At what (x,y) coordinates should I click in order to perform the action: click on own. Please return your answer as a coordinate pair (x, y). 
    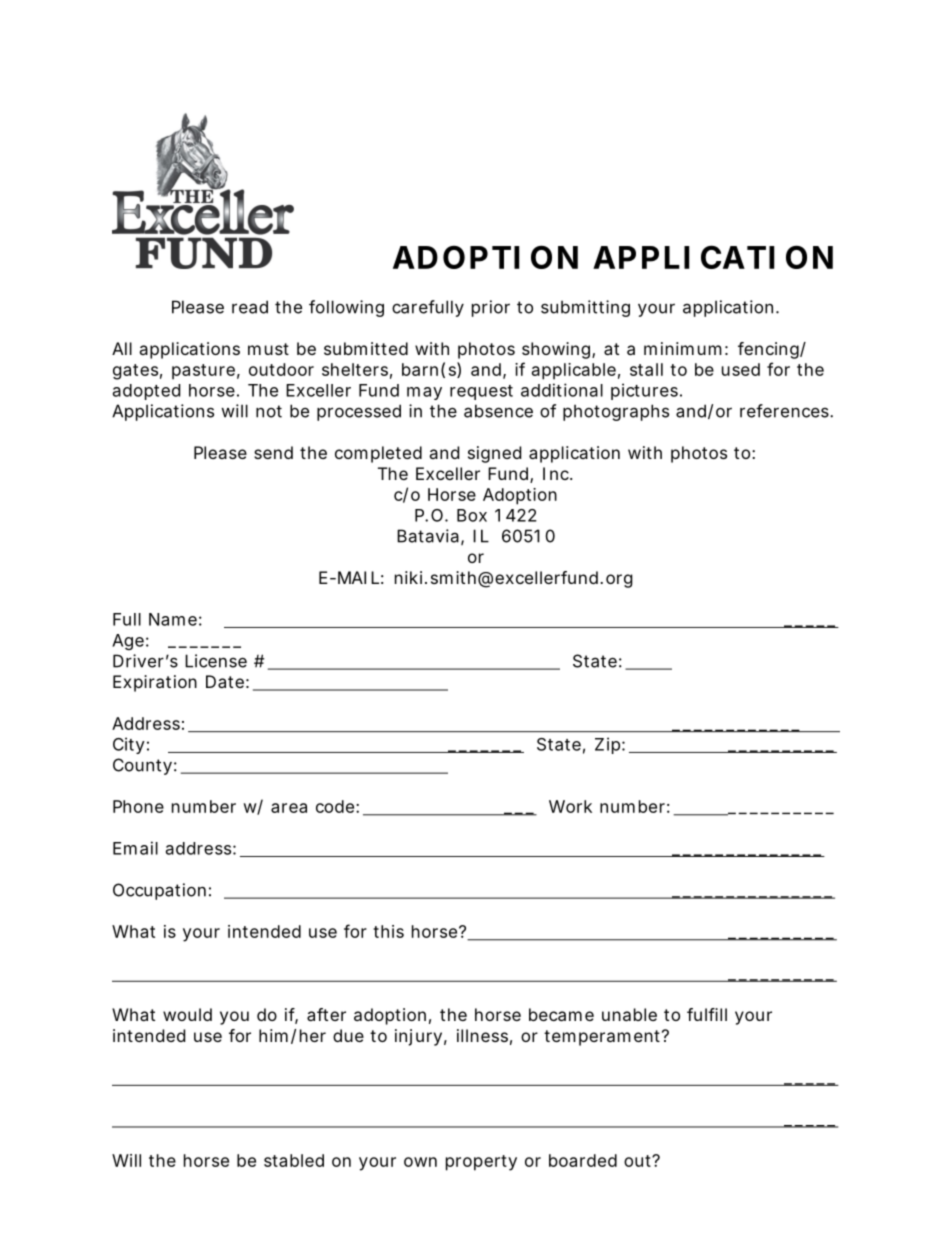
    Looking at the image, I should click on (420, 1162).
